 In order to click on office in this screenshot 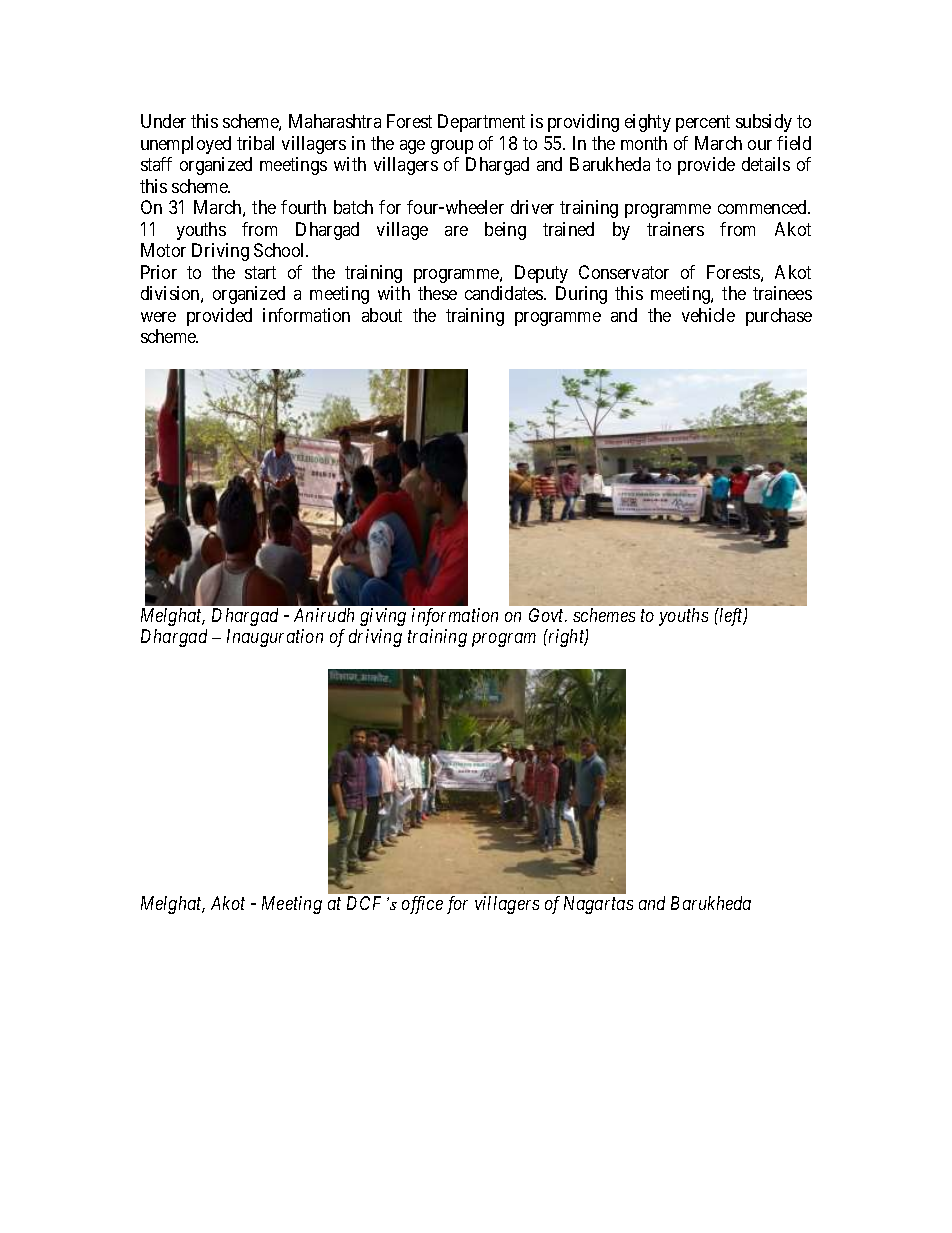, I will do `click(422, 905)`.
